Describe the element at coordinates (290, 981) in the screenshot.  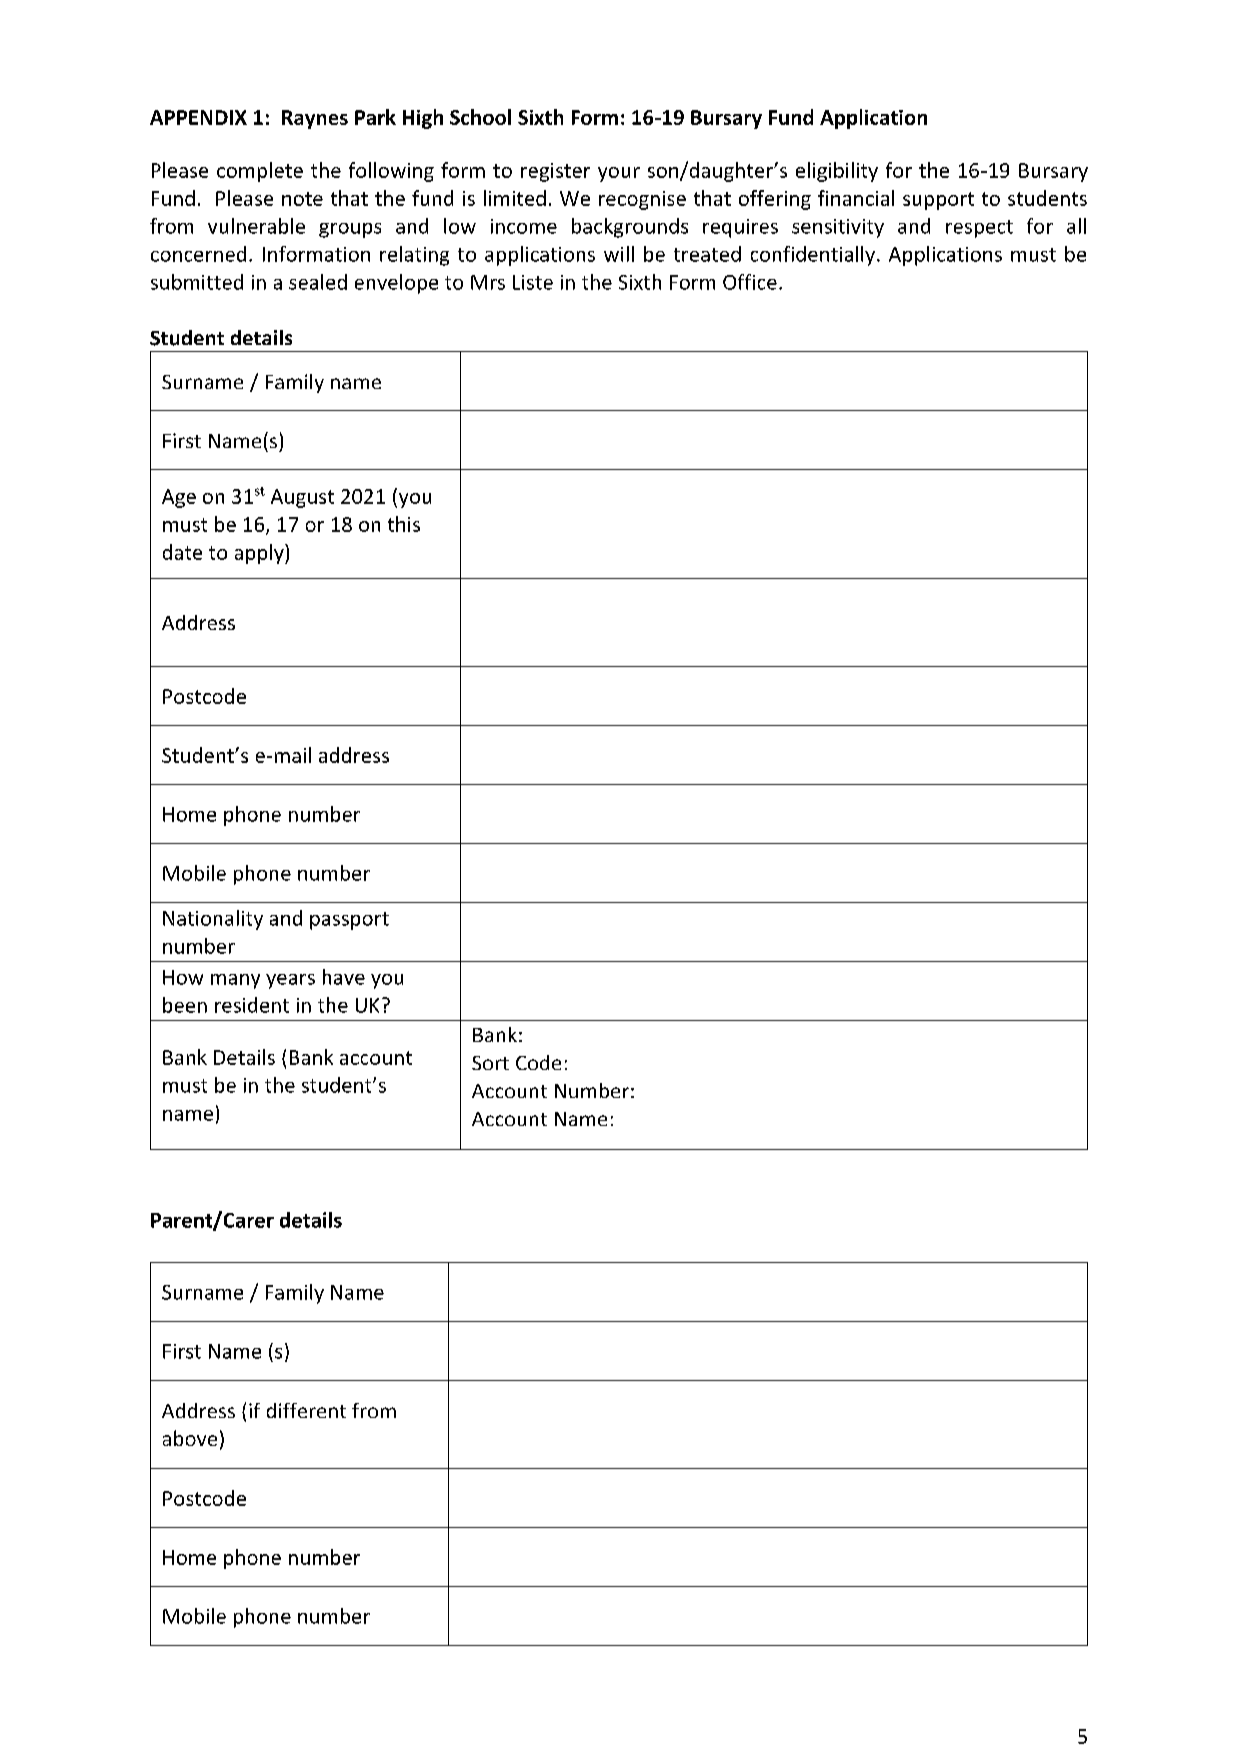
I see `years` at that location.
